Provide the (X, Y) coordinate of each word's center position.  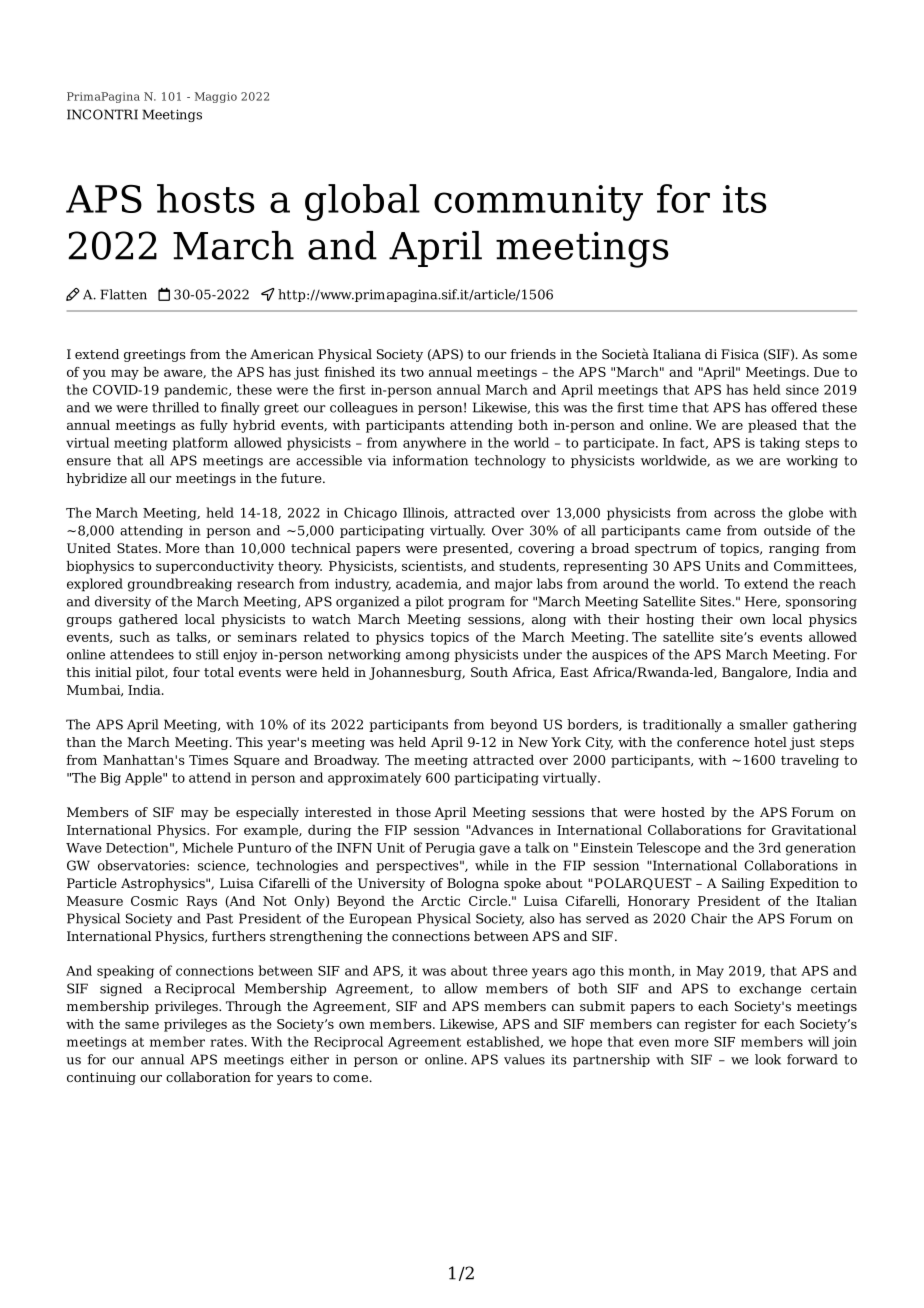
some (840, 355)
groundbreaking (180, 585)
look (768, 1059)
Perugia (450, 849)
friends (533, 354)
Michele (207, 847)
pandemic (197, 391)
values (524, 1059)
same (142, 1025)
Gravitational (814, 830)
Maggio (216, 97)
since (802, 390)
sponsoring (821, 602)
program (476, 604)
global (362, 202)
